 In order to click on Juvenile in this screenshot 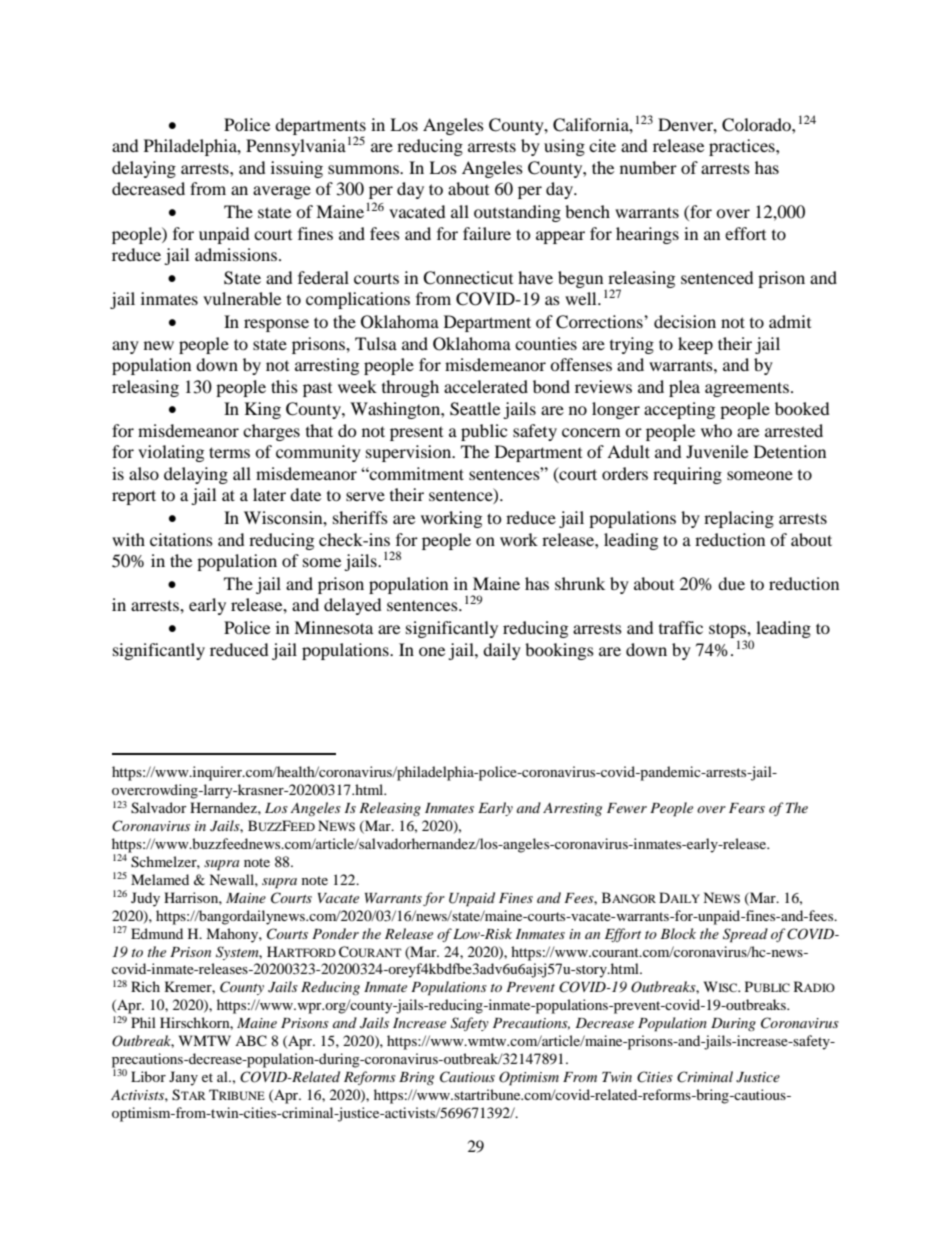, I will do `click(717, 451)`.
